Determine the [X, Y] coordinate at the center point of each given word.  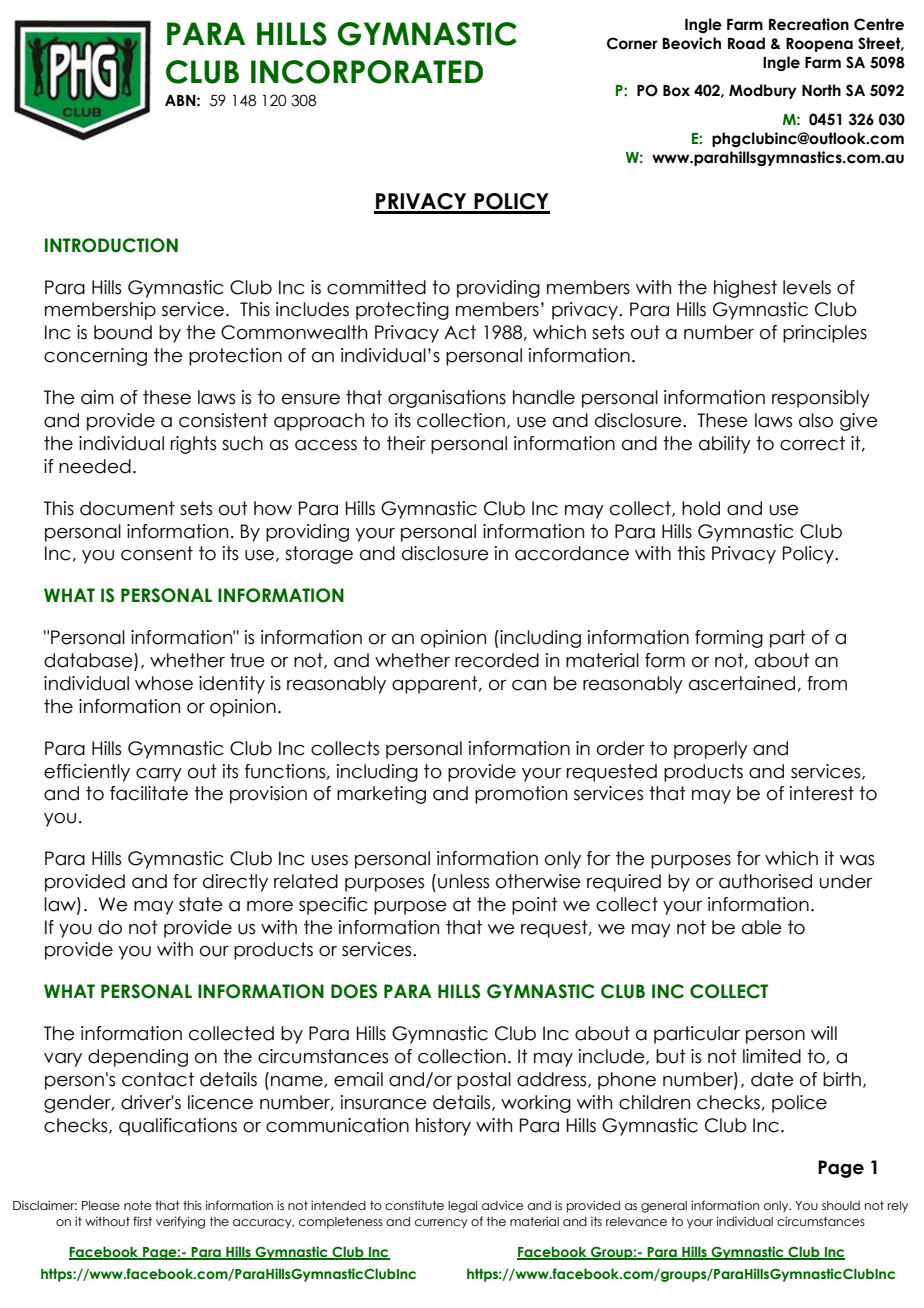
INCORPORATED [367, 72]
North [821, 90]
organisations [447, 399]
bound [123, 332]
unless [463, 881]
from [827, 683]
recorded [497, 660]
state [201, 904]
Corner [632, 43]
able [762, 927]
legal [462, 1207]
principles [825, 334]
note [137, 1205]
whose [164, 683]
